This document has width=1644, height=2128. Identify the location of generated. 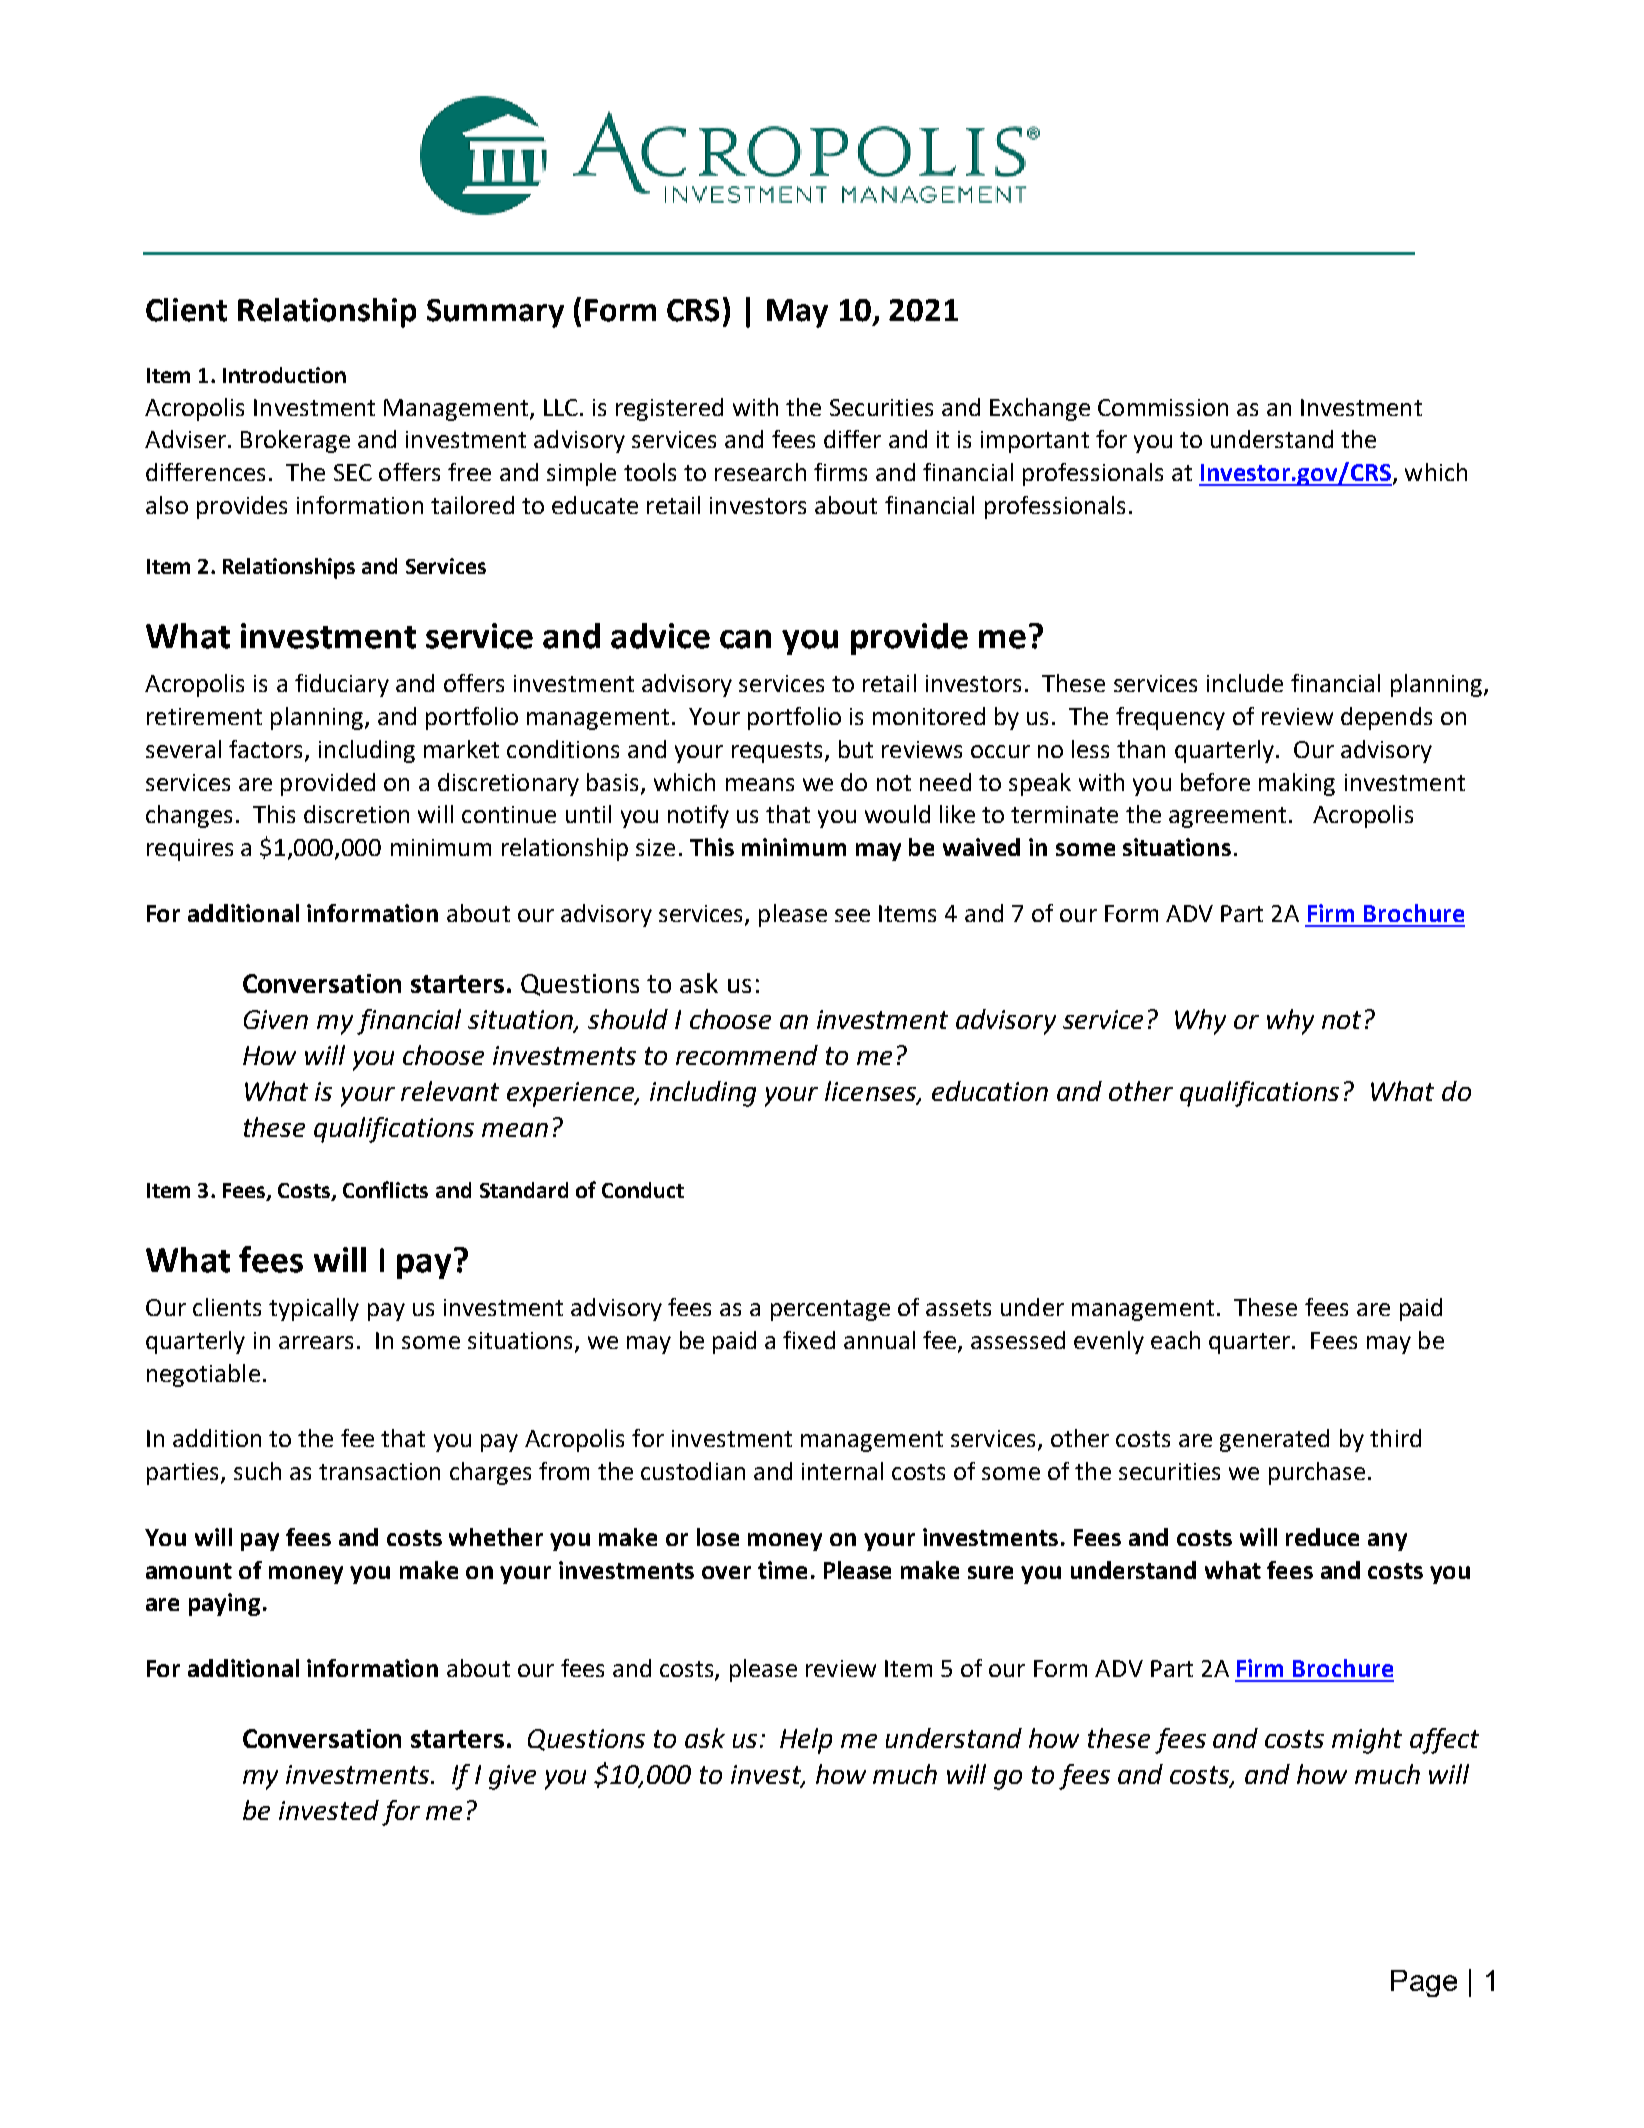
(1274, 1440).
